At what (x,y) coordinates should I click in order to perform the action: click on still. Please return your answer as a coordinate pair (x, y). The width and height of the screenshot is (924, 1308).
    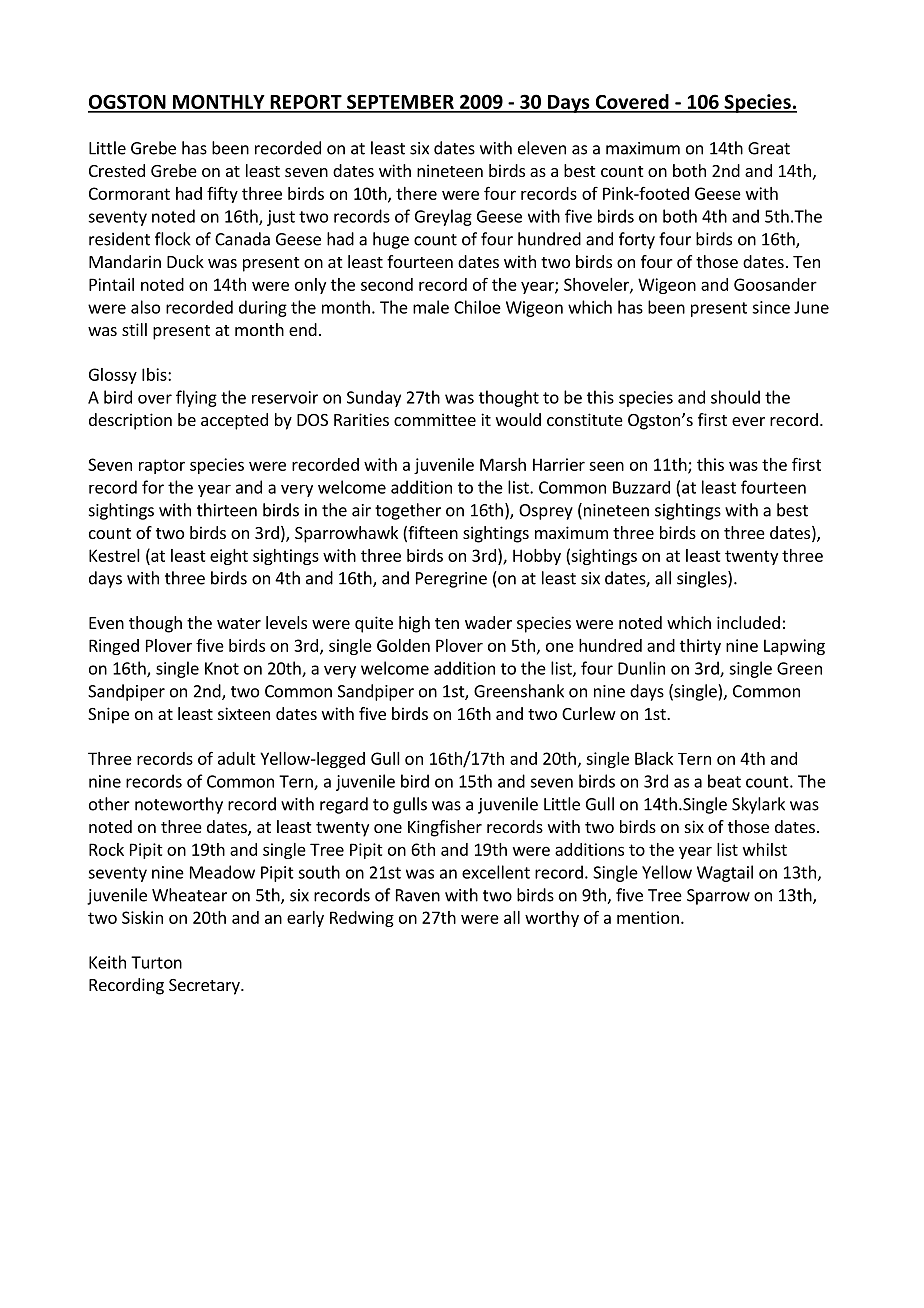
    Looking at the image, I should click on (134, 329).
